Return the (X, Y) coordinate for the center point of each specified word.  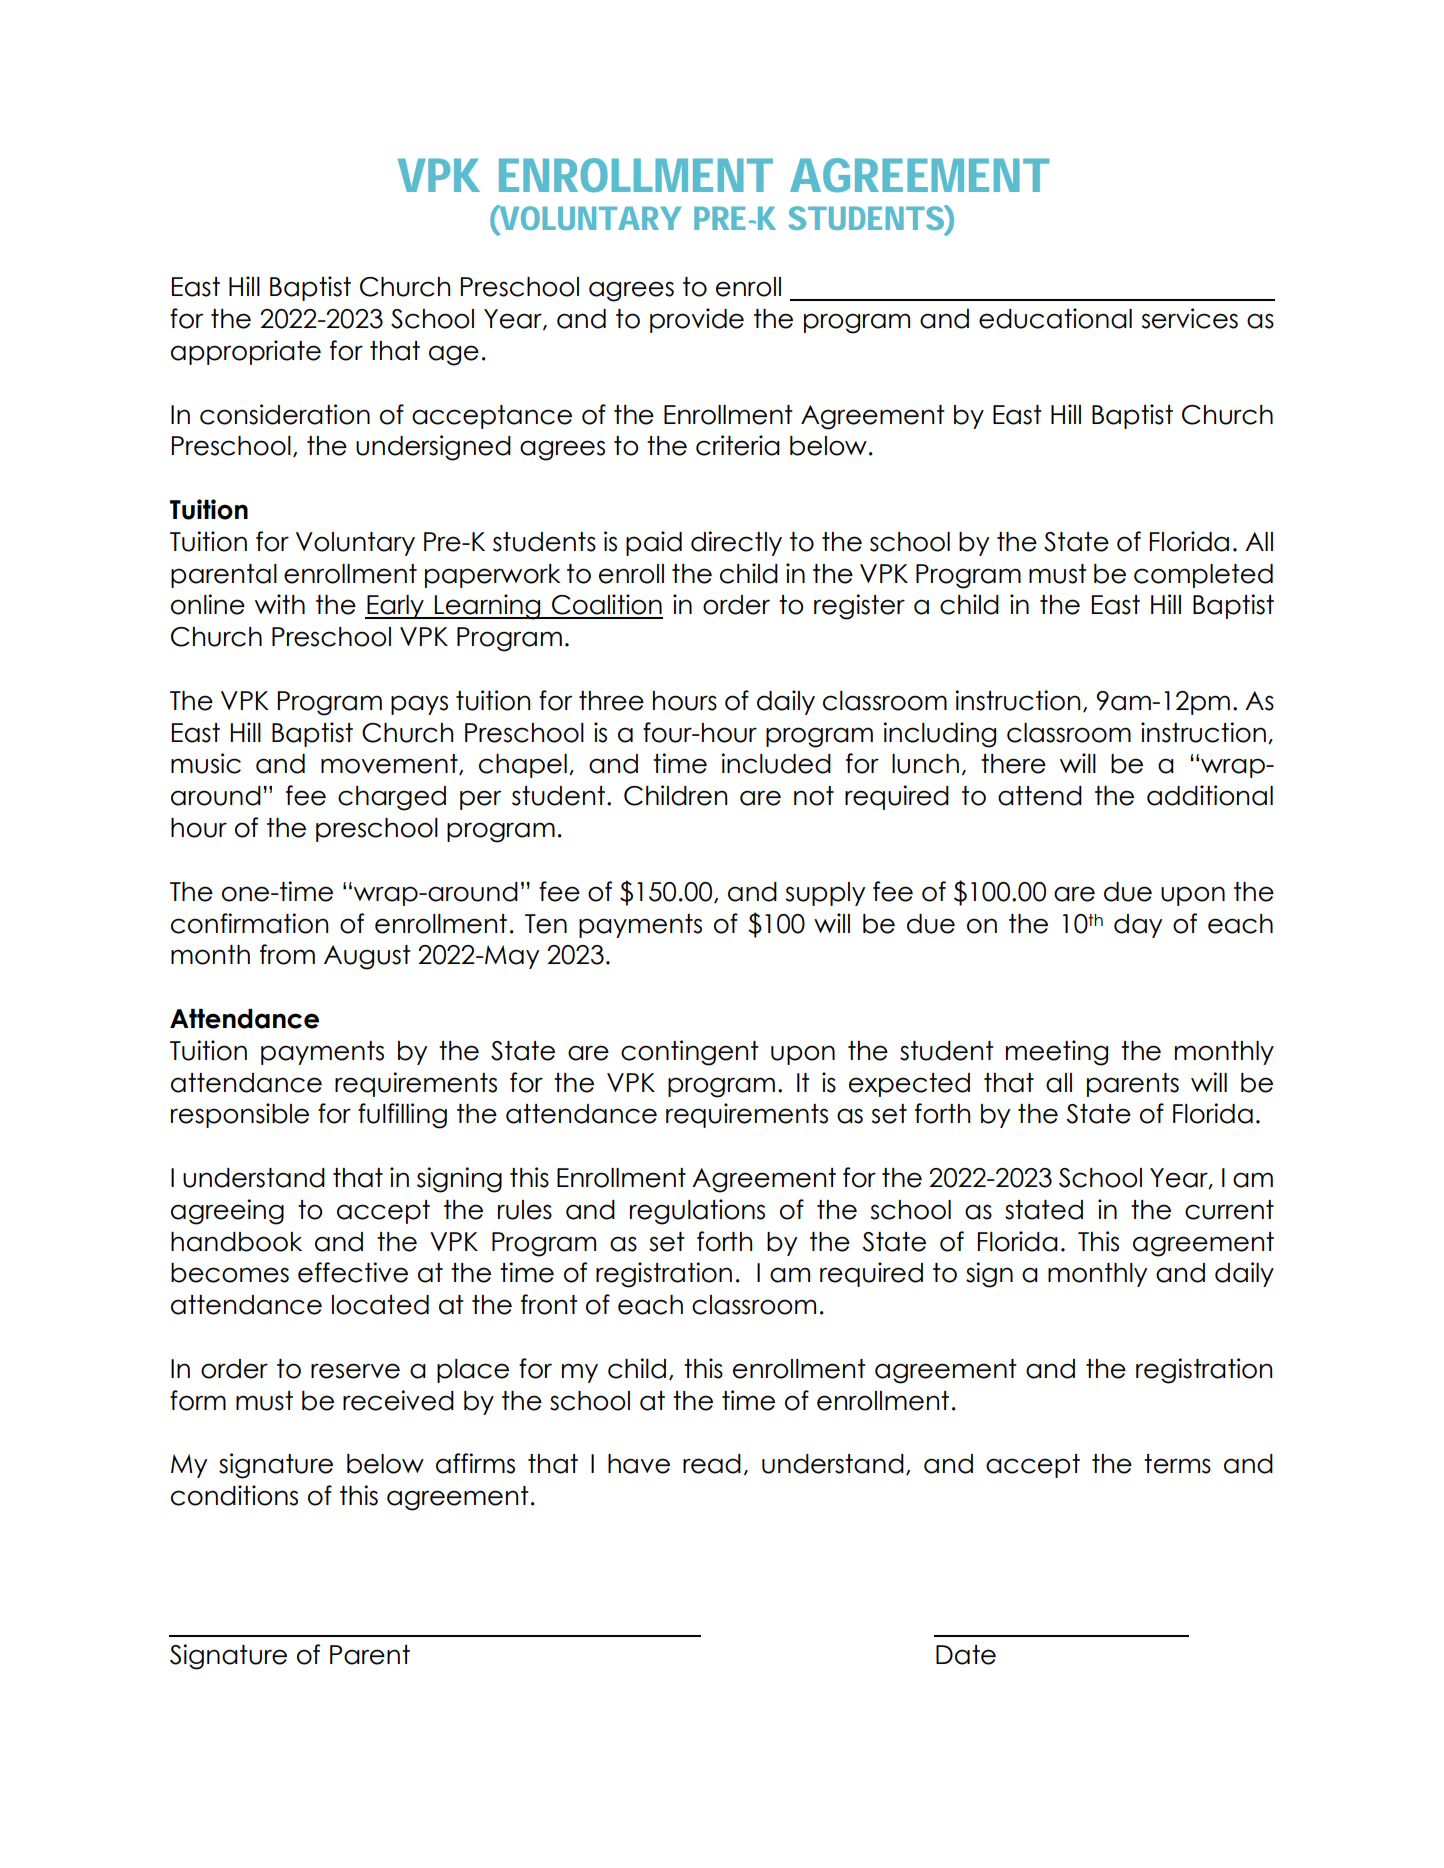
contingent (690, 1053)
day (1138, 926)
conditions (234, 1495)
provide (697, 320)
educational (1055, 318)
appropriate (246, 352)
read (712, 1464)
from (287, 954)
